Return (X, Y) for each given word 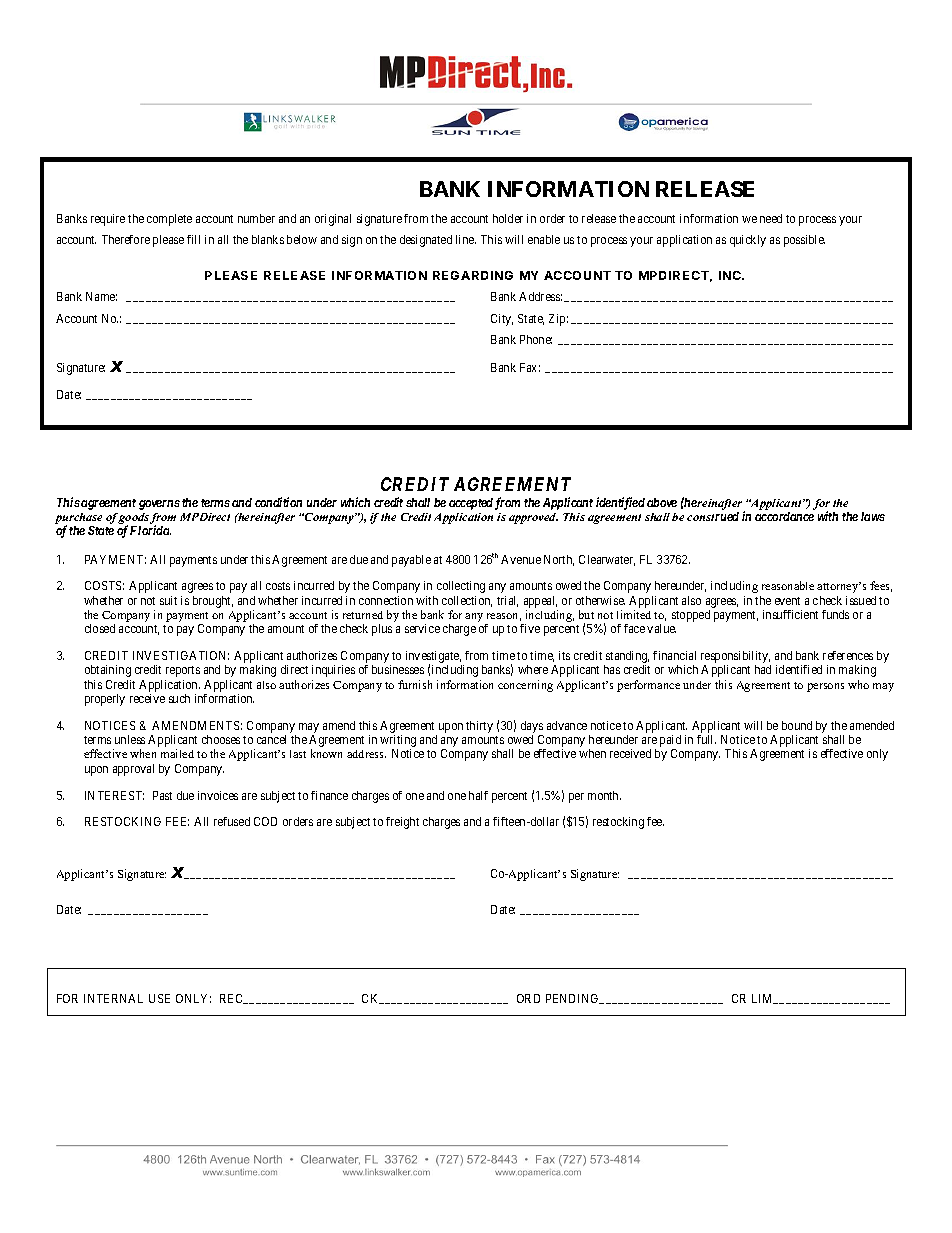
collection (467, 601)
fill (193, 239)
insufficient (790, 614)
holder (508, 218)
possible (804, 241)
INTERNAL (113, 998)
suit (168, 600)
